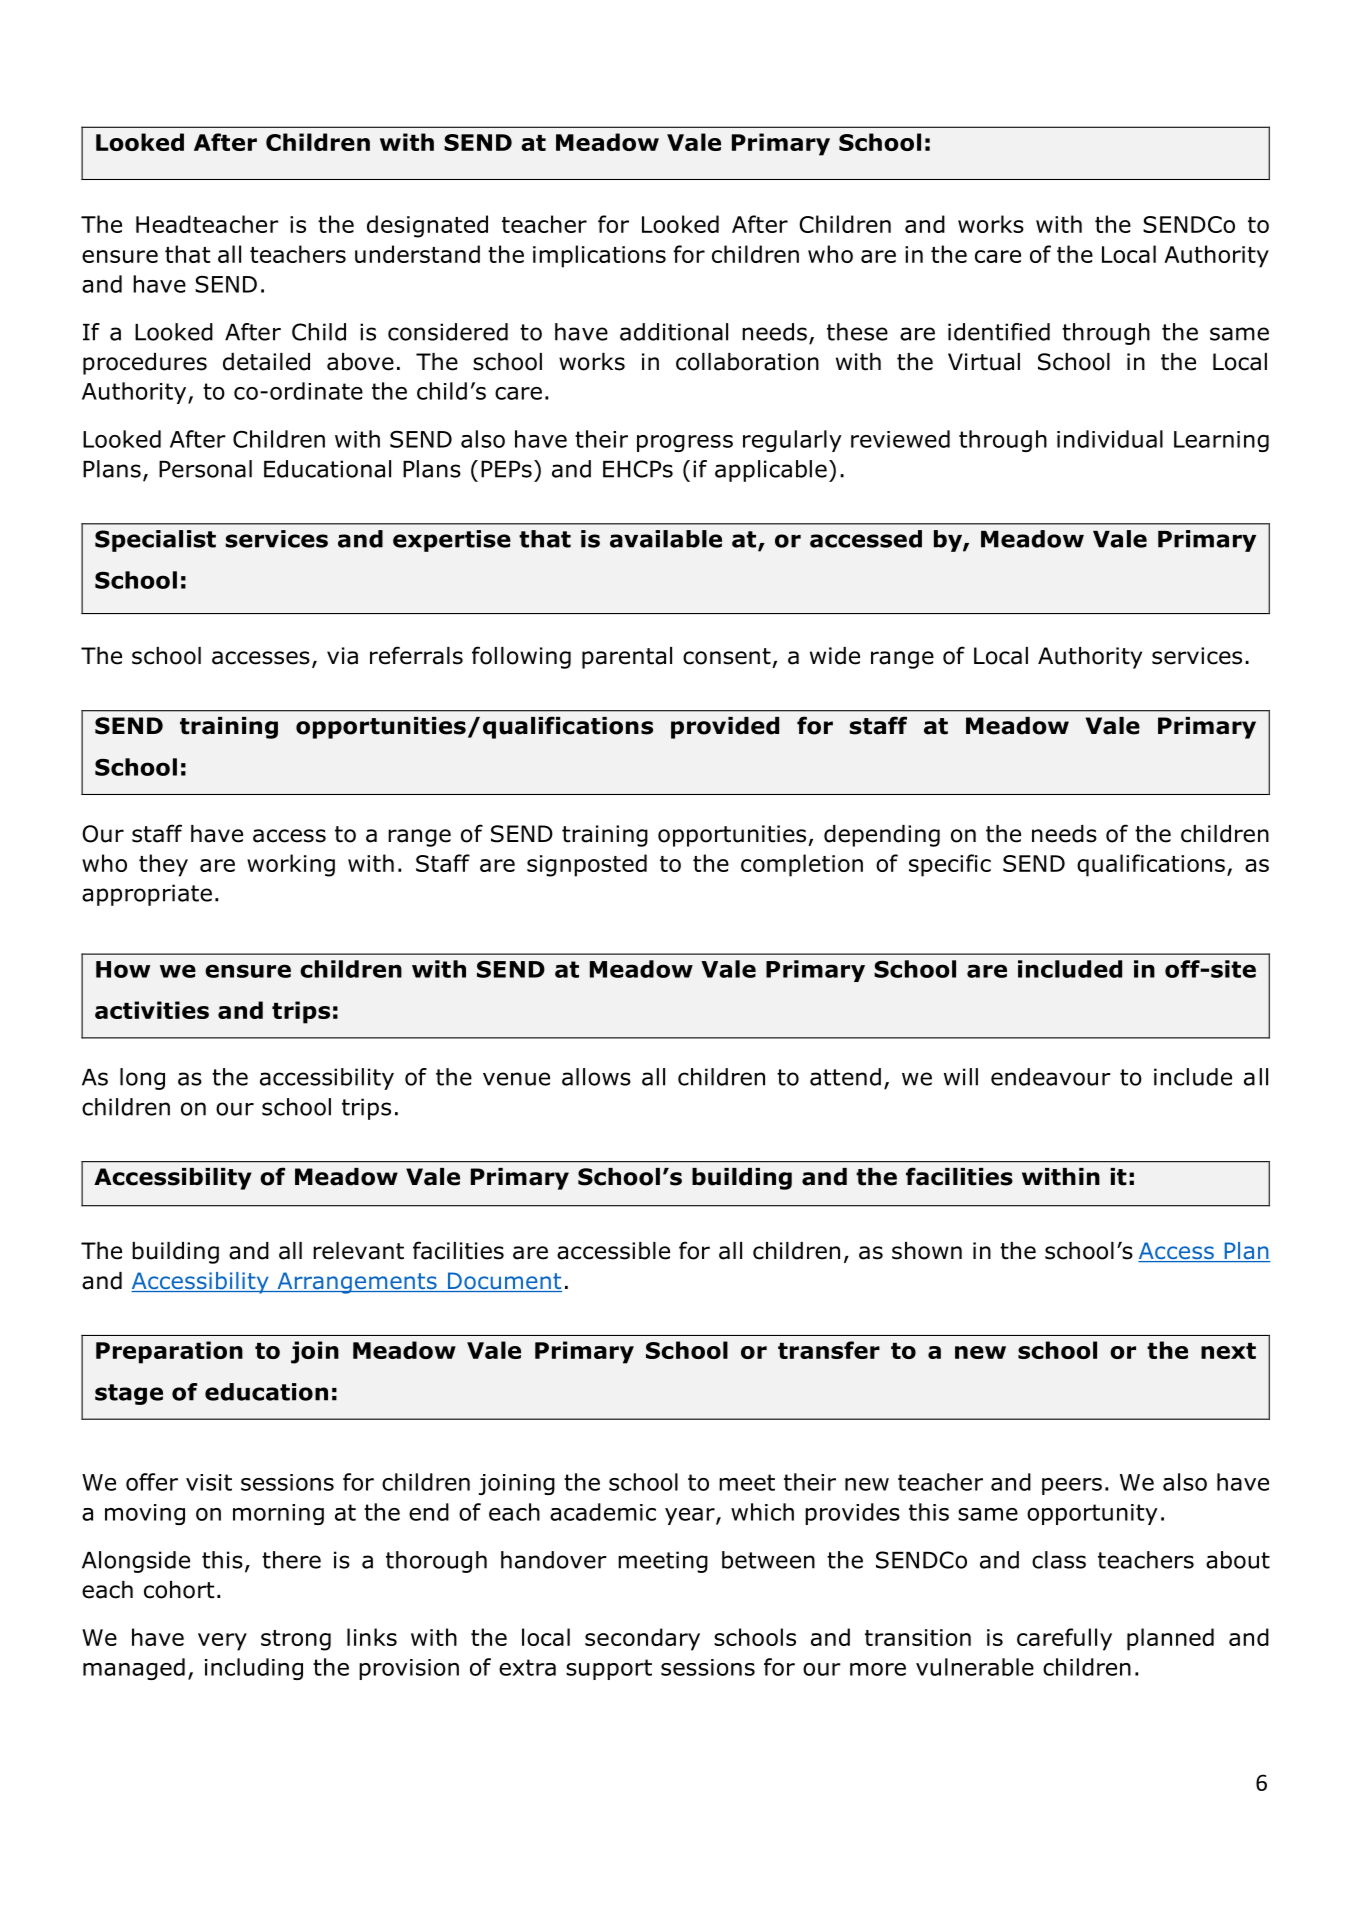 The image size is (1349, 1908). I want to click on endeavour, so click(1051, 1077).
